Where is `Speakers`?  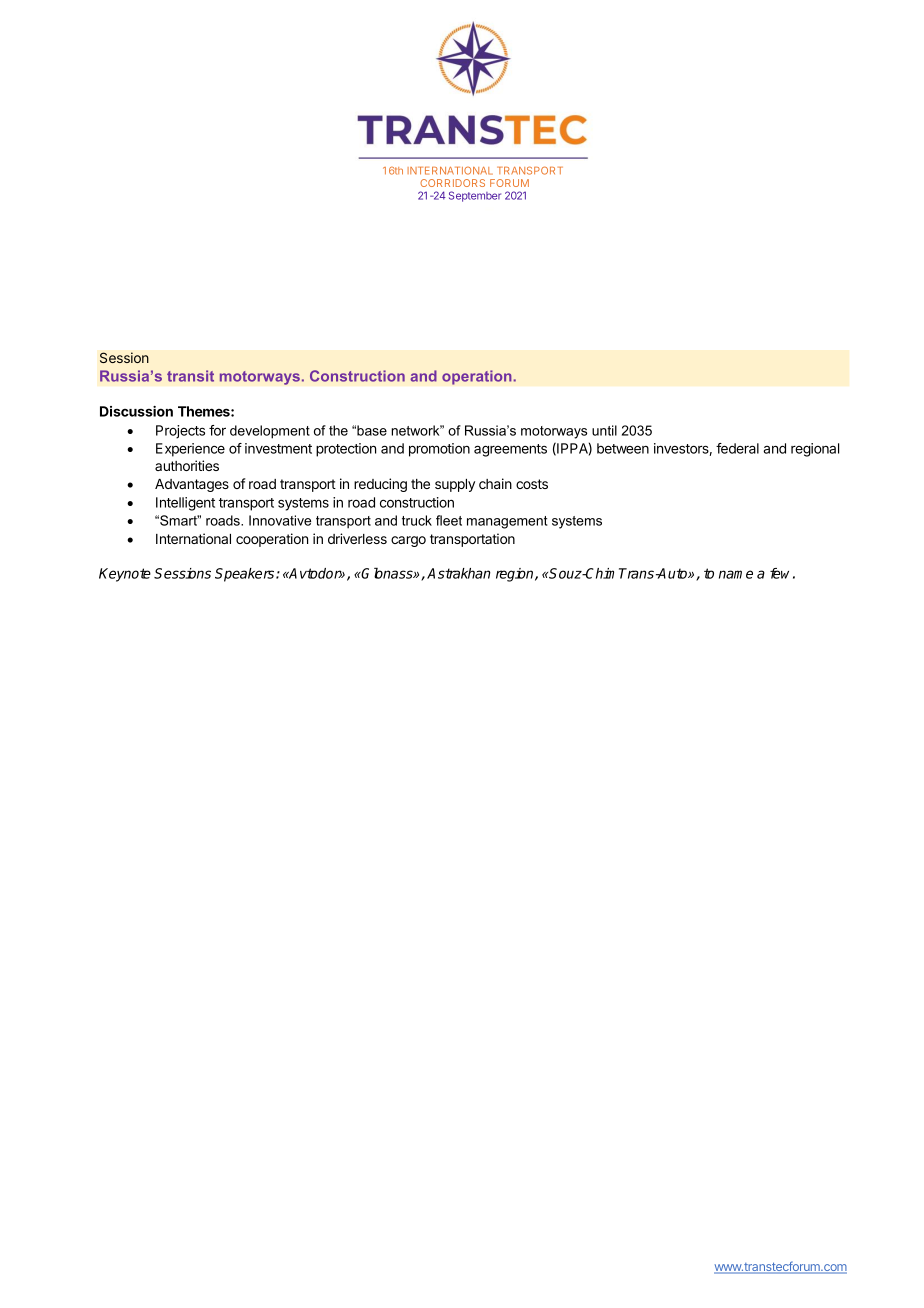 Speakers is located at coordinates (246, 575).
